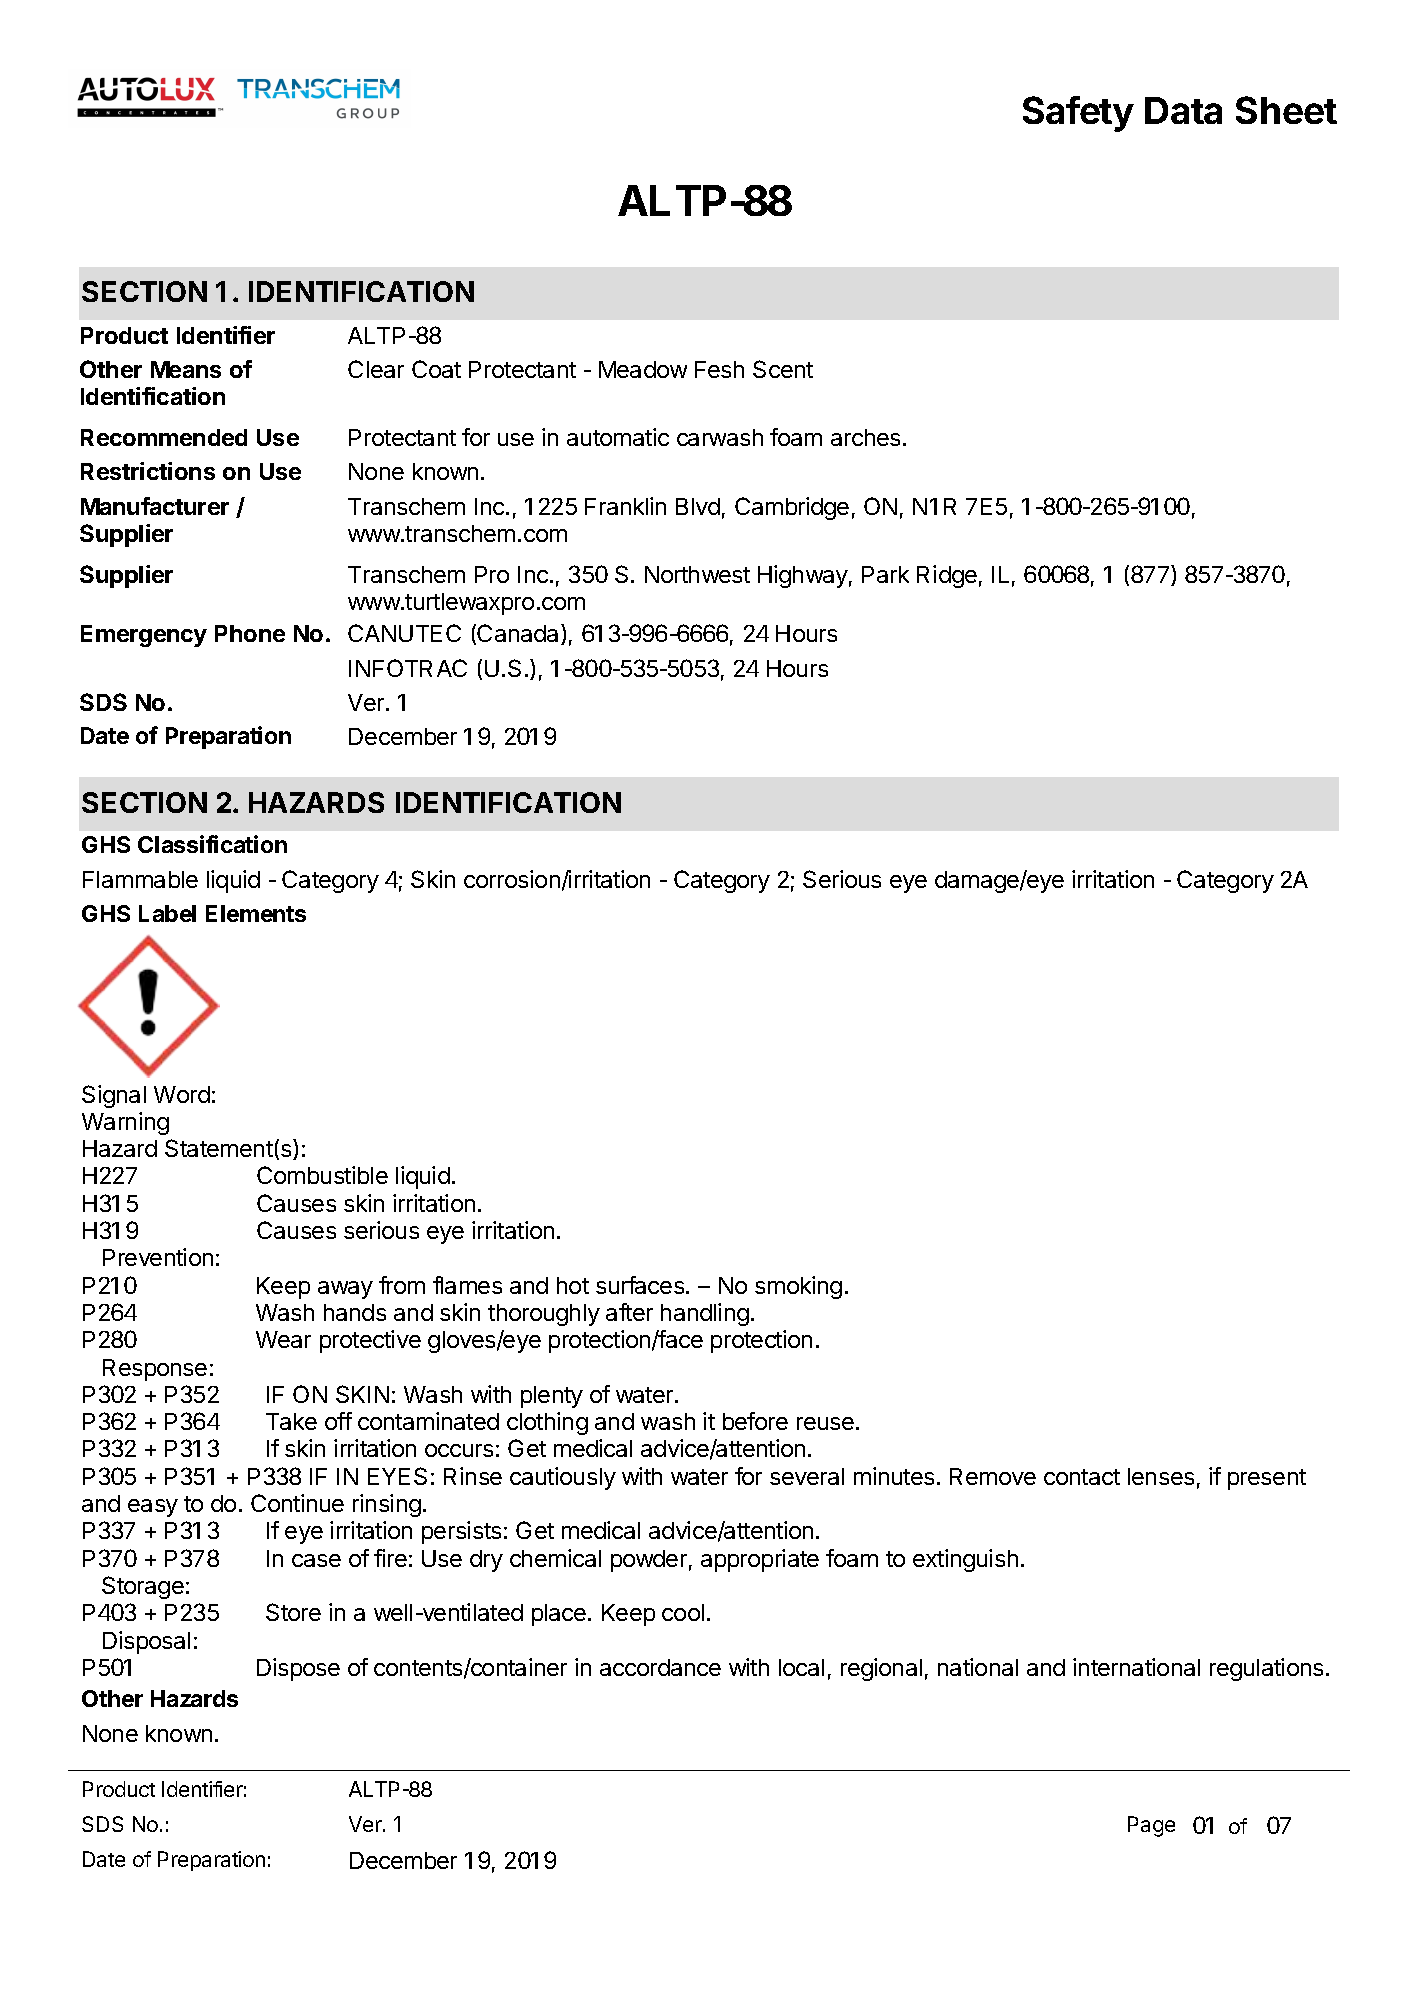  Describe the element at coordinates (298, 1669) in the page. I see `Dispose` at that location.
